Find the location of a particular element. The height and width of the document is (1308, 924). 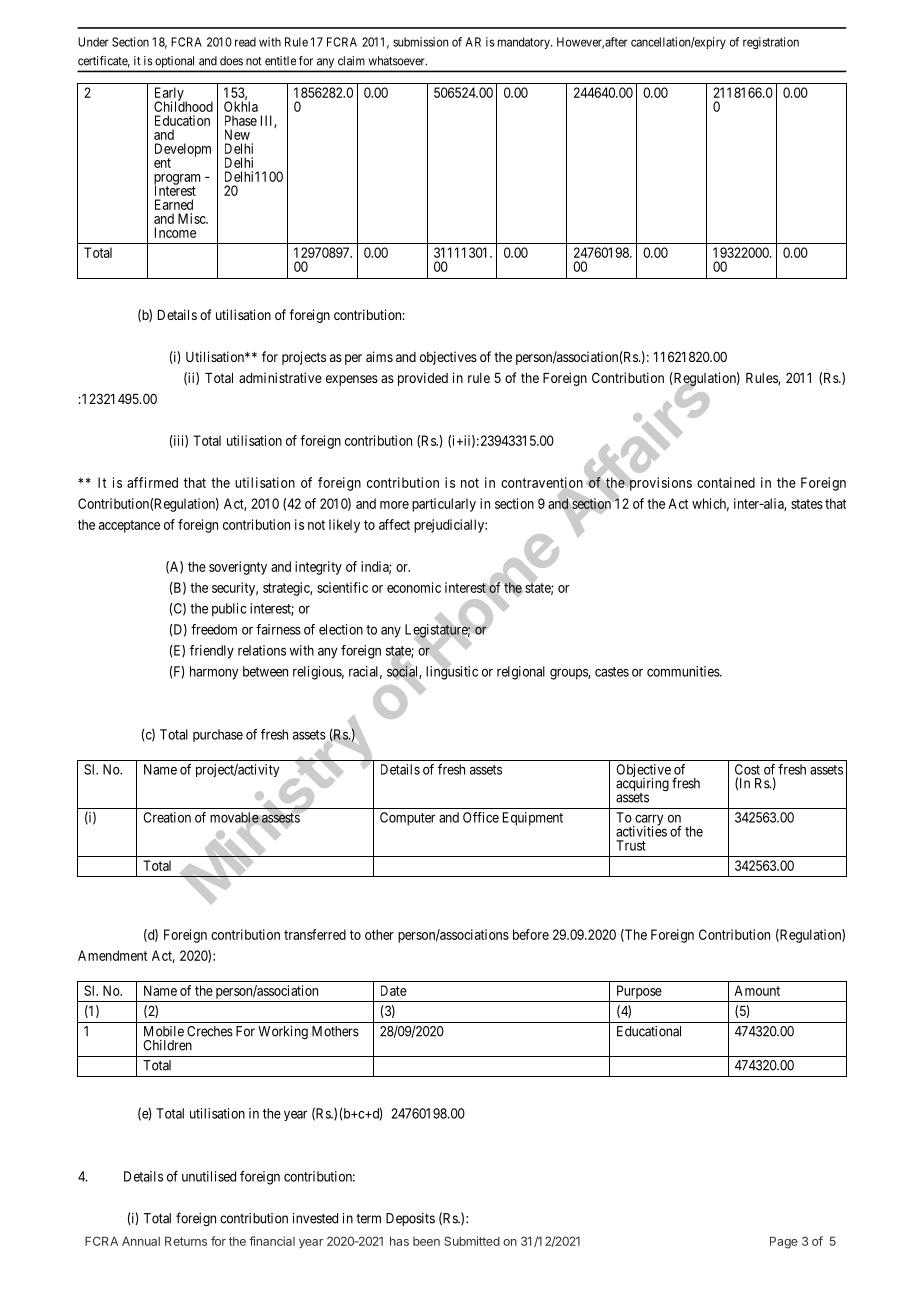

contained is located at coordinates (726, 482).
